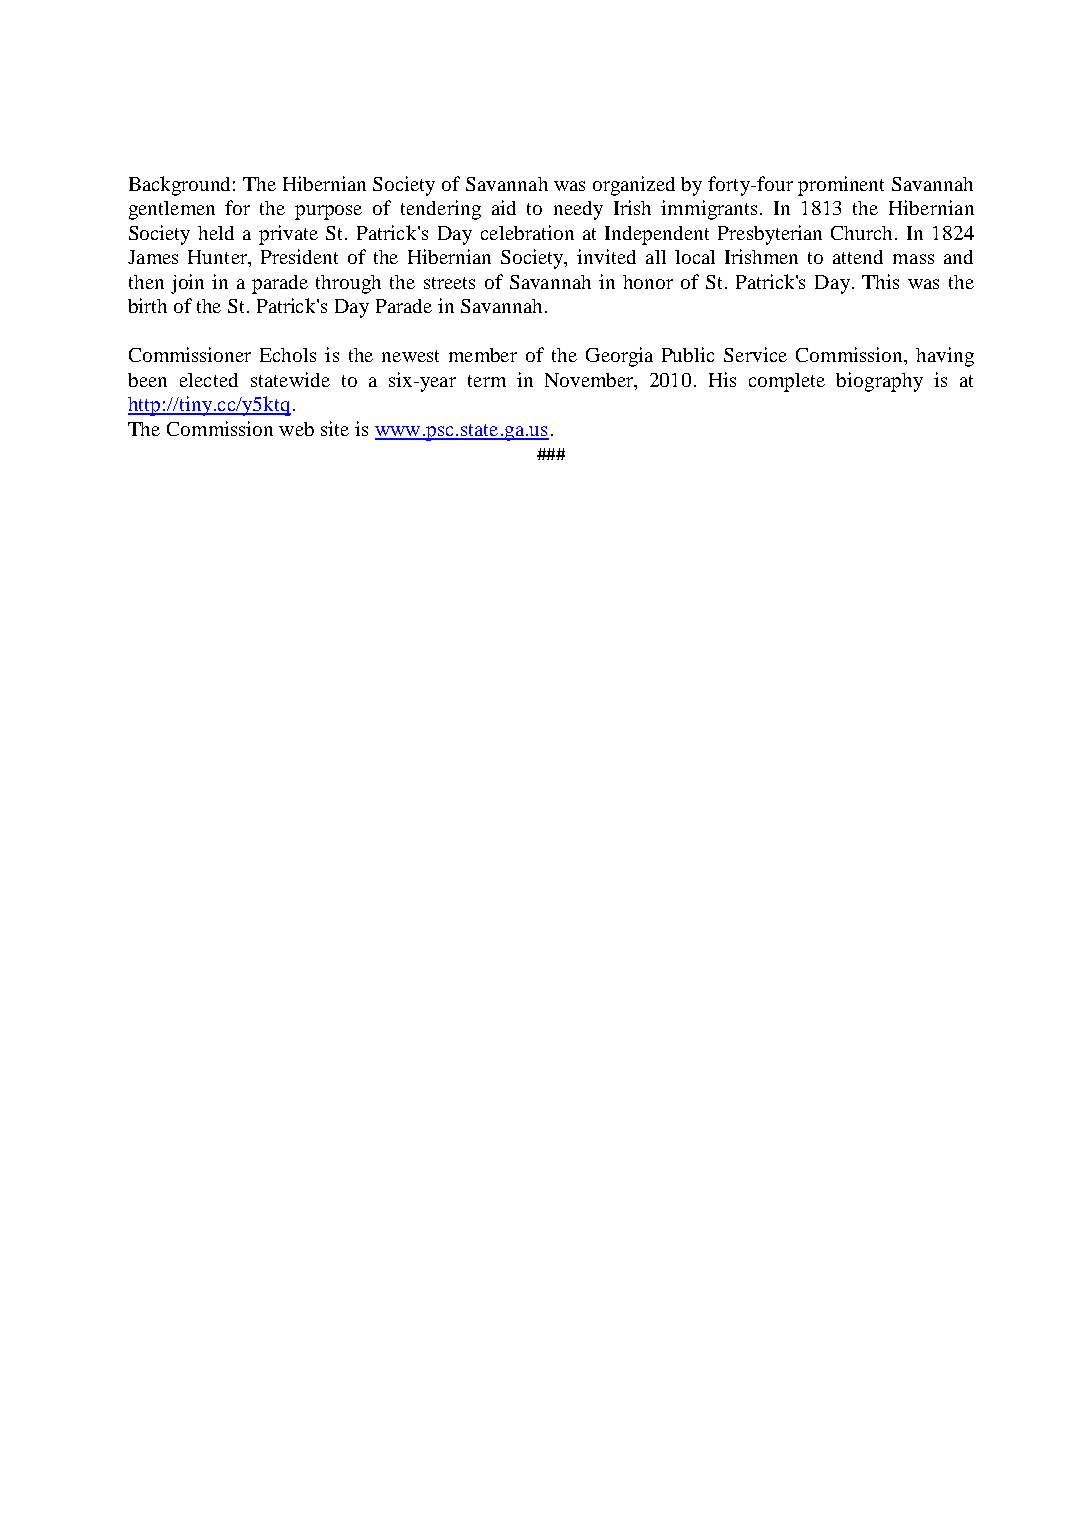 This page has height=1537, width=1086. What do you see at coordinates (335, 428) in the page?
I see `site` at bounding box center [335, 428].
